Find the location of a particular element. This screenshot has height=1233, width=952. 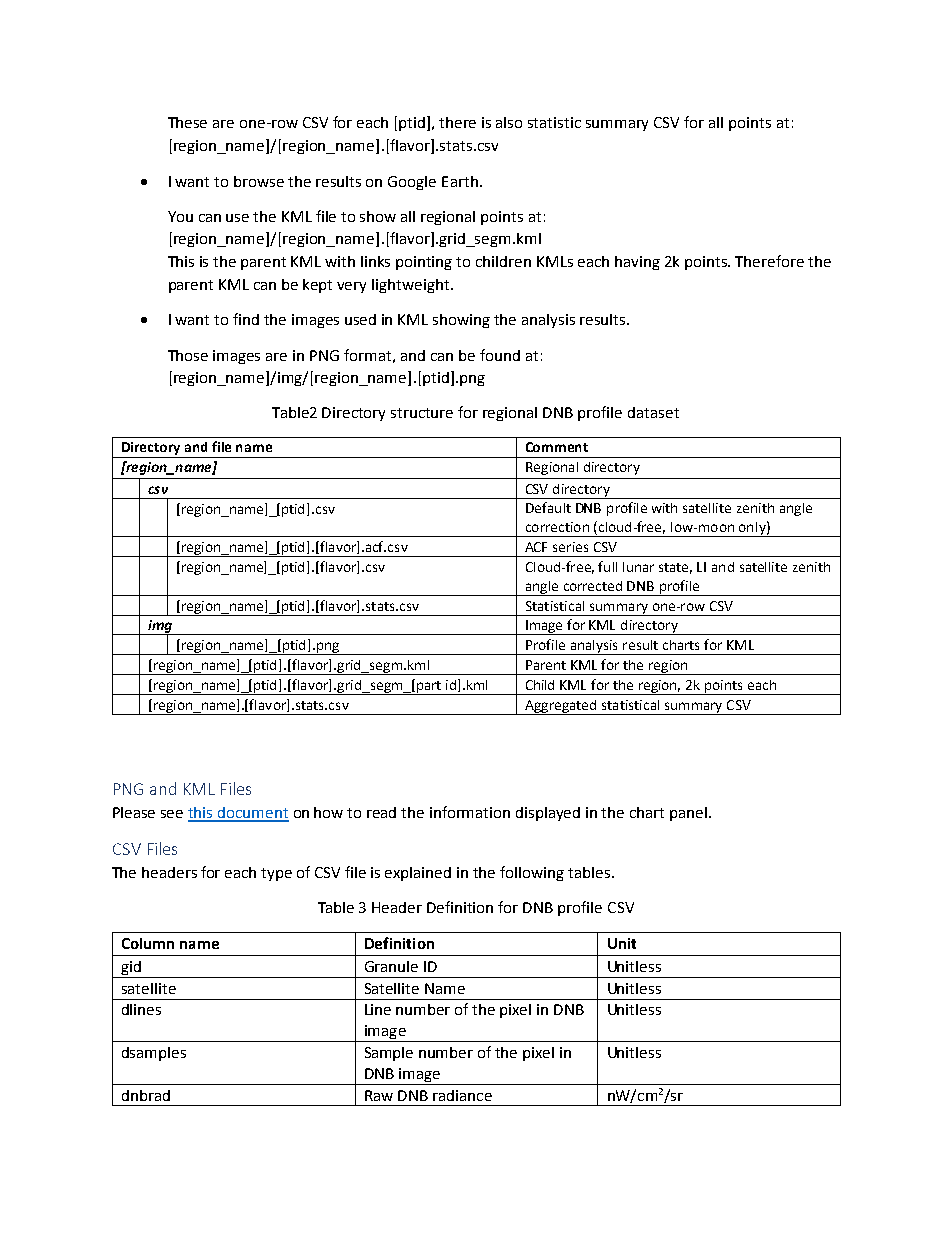

structure is located at coordinates (422, 413).
